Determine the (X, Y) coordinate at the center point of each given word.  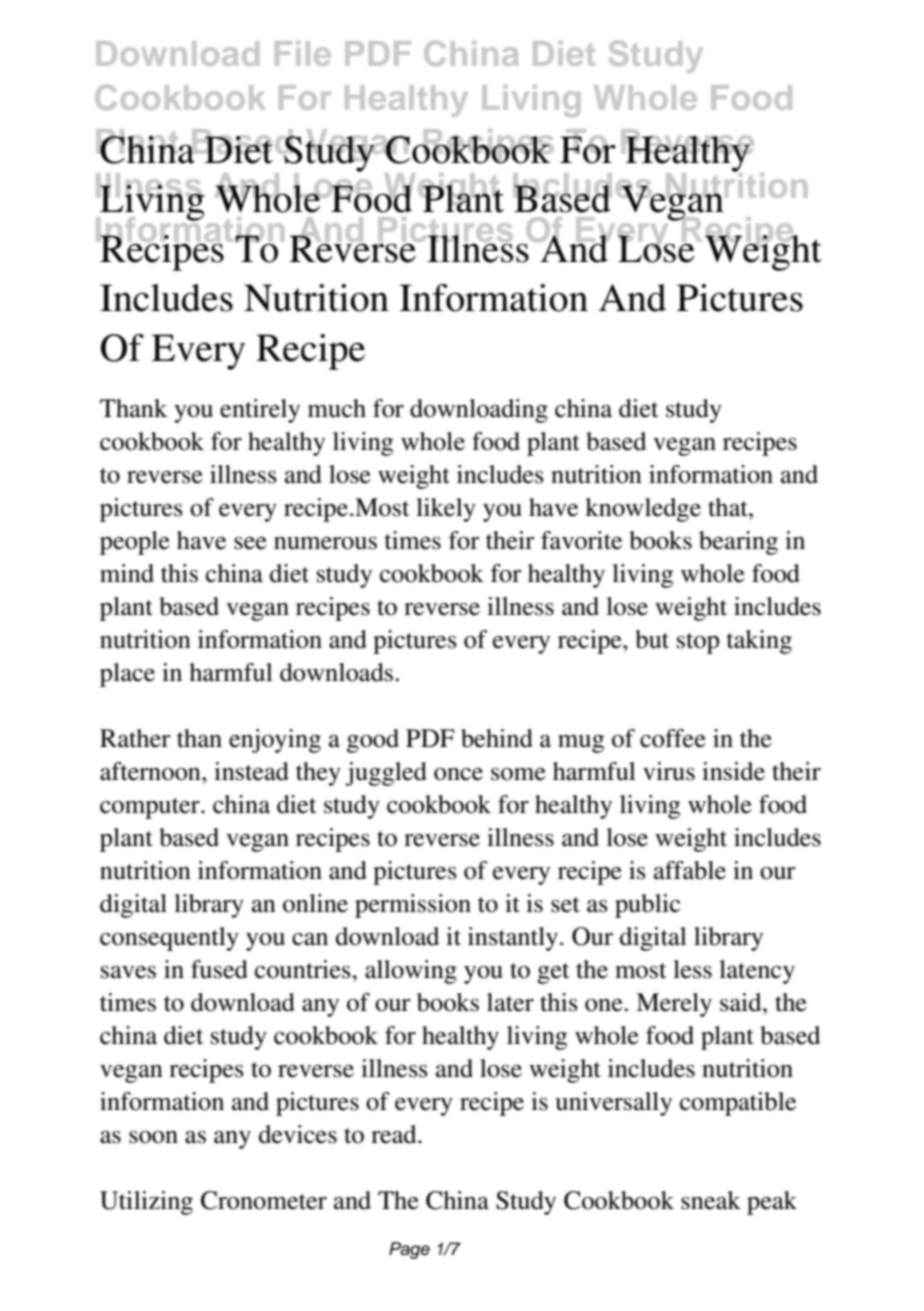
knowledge (643, 510)
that (729, 507)
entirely (260, 411)
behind (497, 738)
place (127, 675)
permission (413, 906)
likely (446, 510)
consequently (169, 939)
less (692, 969)
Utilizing (146, 1203)
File (303, 53)
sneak (711, 1200)
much (337, 408)
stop (698, 643)
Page (409, 1250)
